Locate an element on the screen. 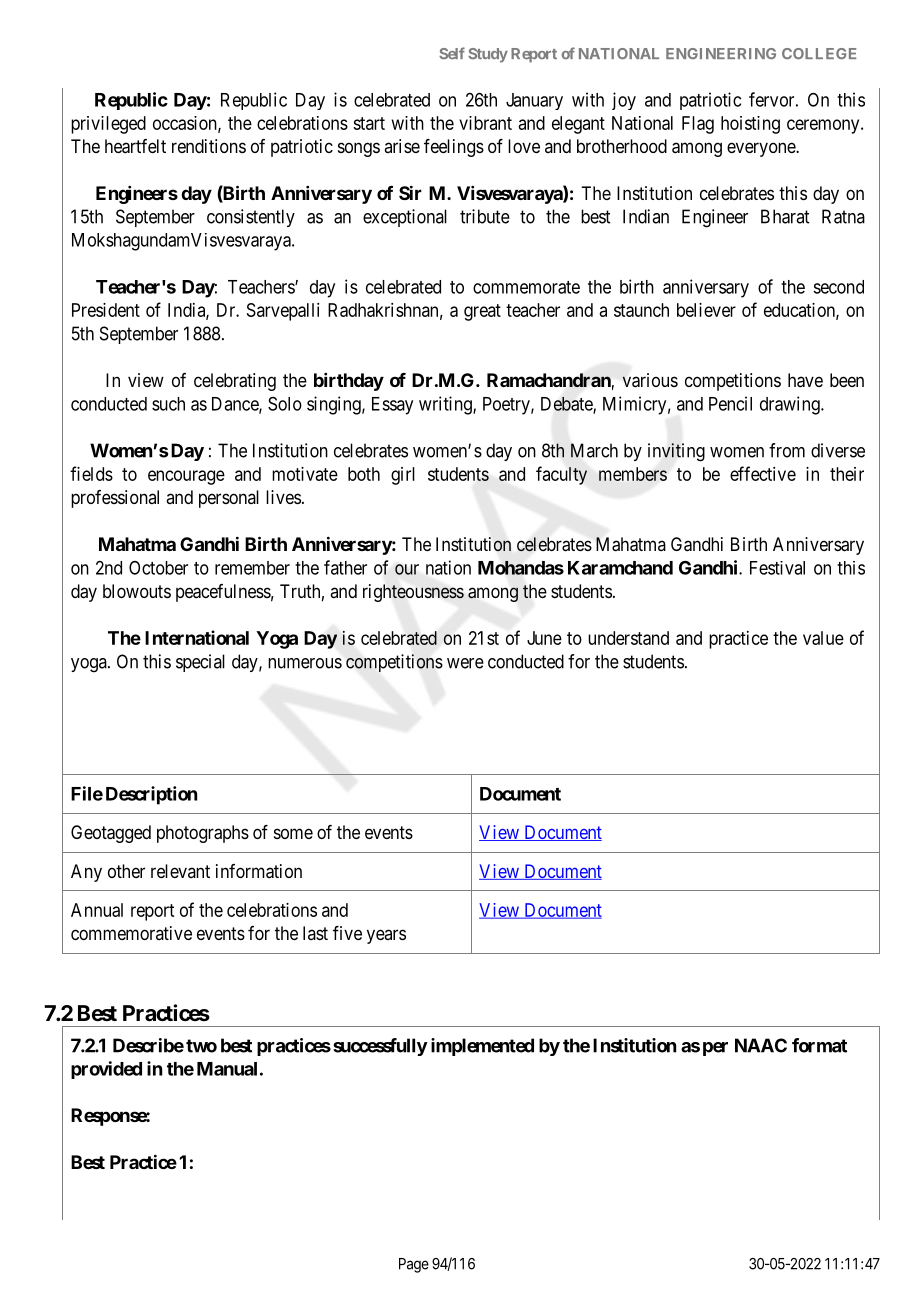 This screenshot has height=1308, width=924. encourage is located at coordinates (186, 477).
